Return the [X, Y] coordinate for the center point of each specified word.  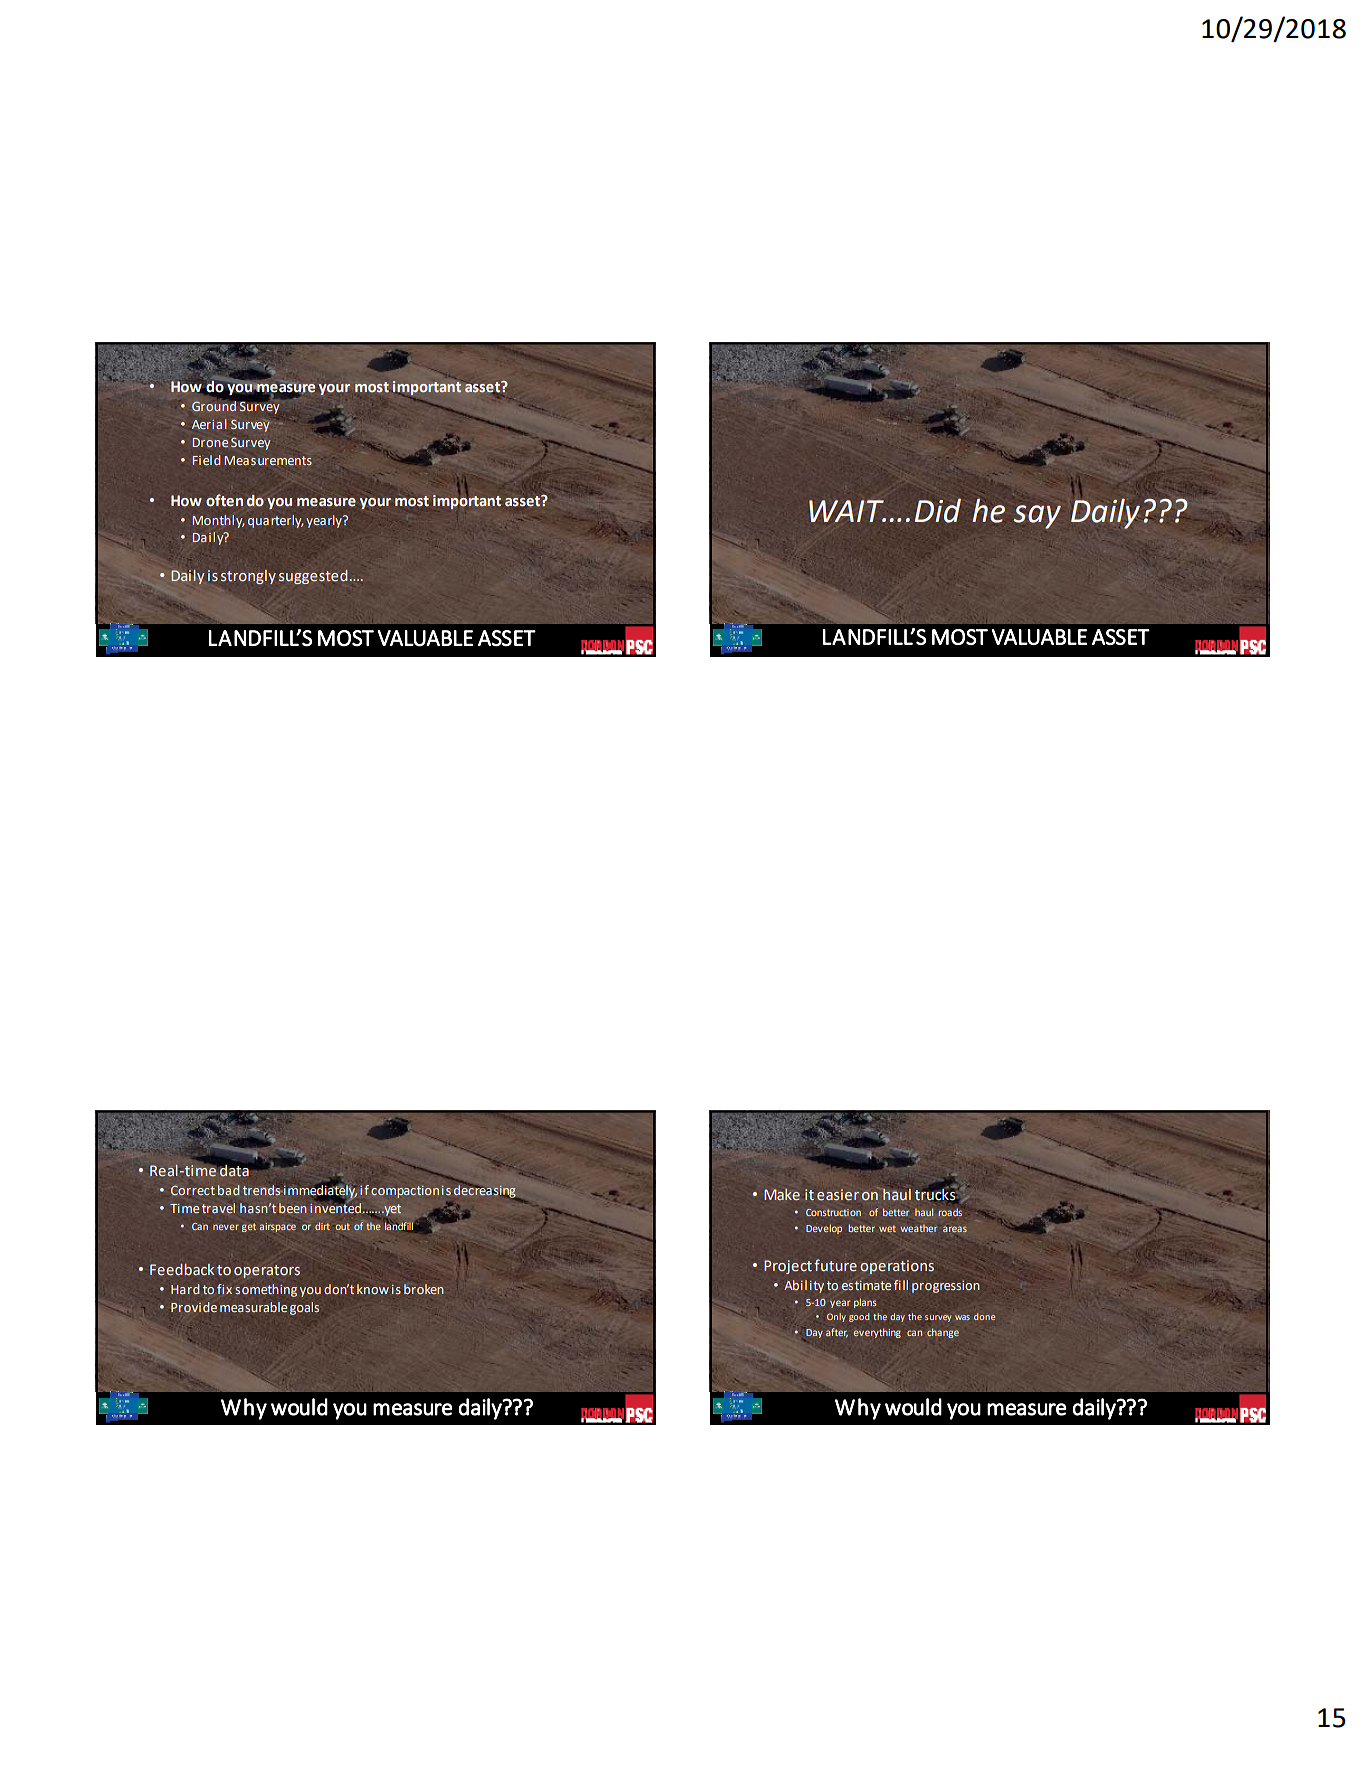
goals [304, 1308]
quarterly [276, 521]
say [1037, 517]
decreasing [486, 1191]
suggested [313, 577]
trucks [936, 1194]
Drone [210, 442]
